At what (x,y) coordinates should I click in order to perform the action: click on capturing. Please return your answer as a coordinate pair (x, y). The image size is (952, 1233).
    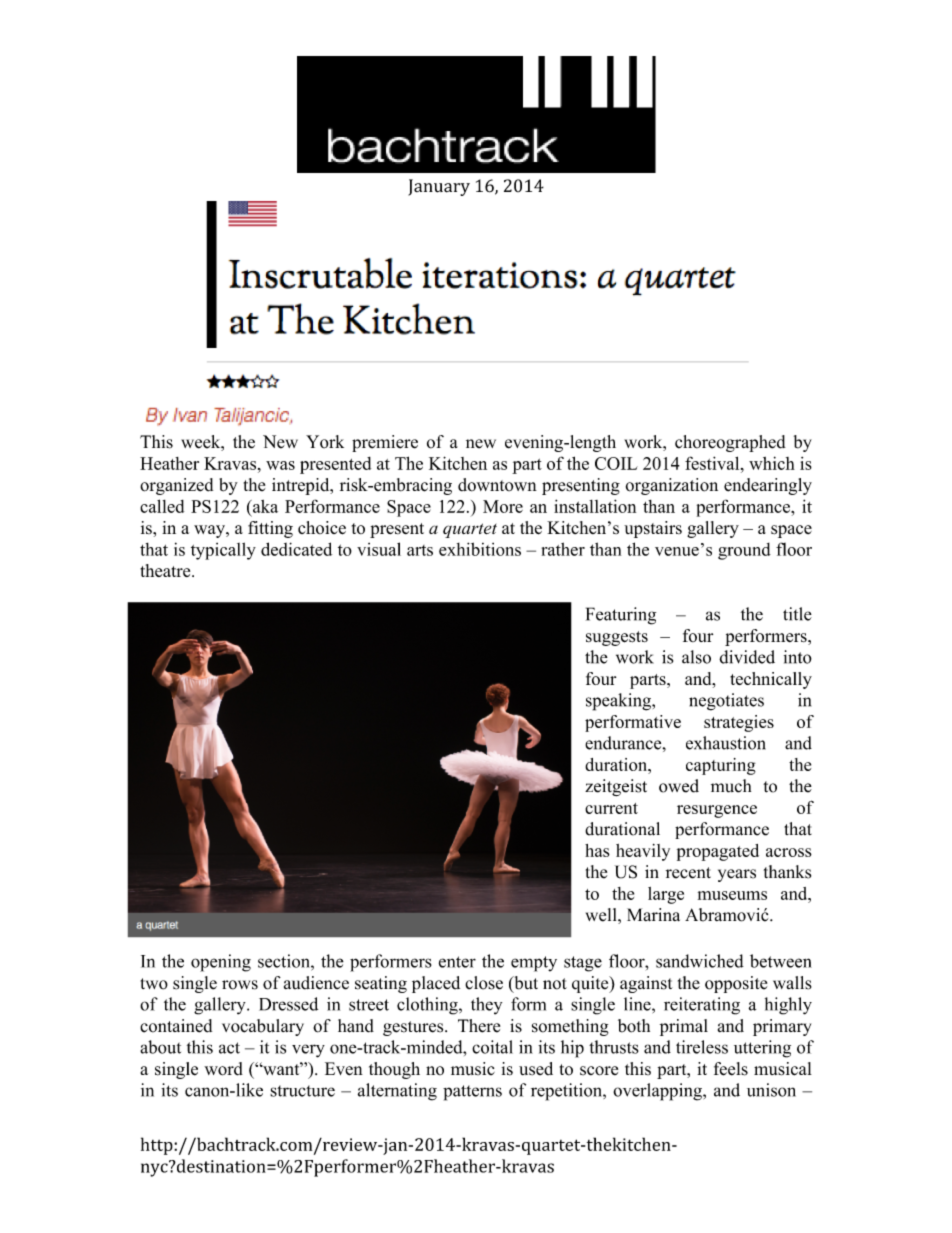
    Looking at the image, I should click on (721, 766).
